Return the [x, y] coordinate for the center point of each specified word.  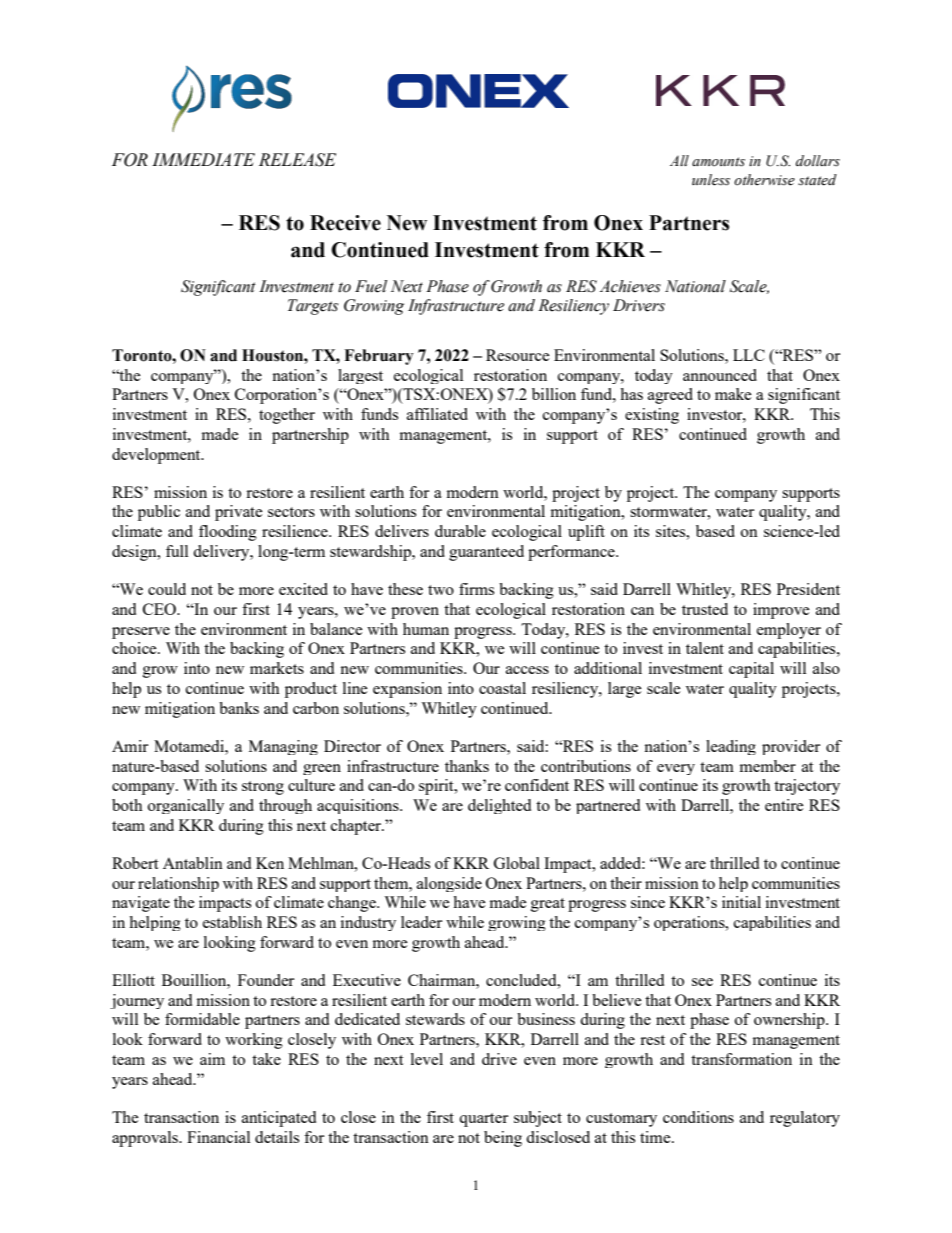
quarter [483, 1120]
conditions [698, 1117]
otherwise [764, 180]
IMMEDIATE [203, 159]
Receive [345, 223]
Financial [218, 1137]
